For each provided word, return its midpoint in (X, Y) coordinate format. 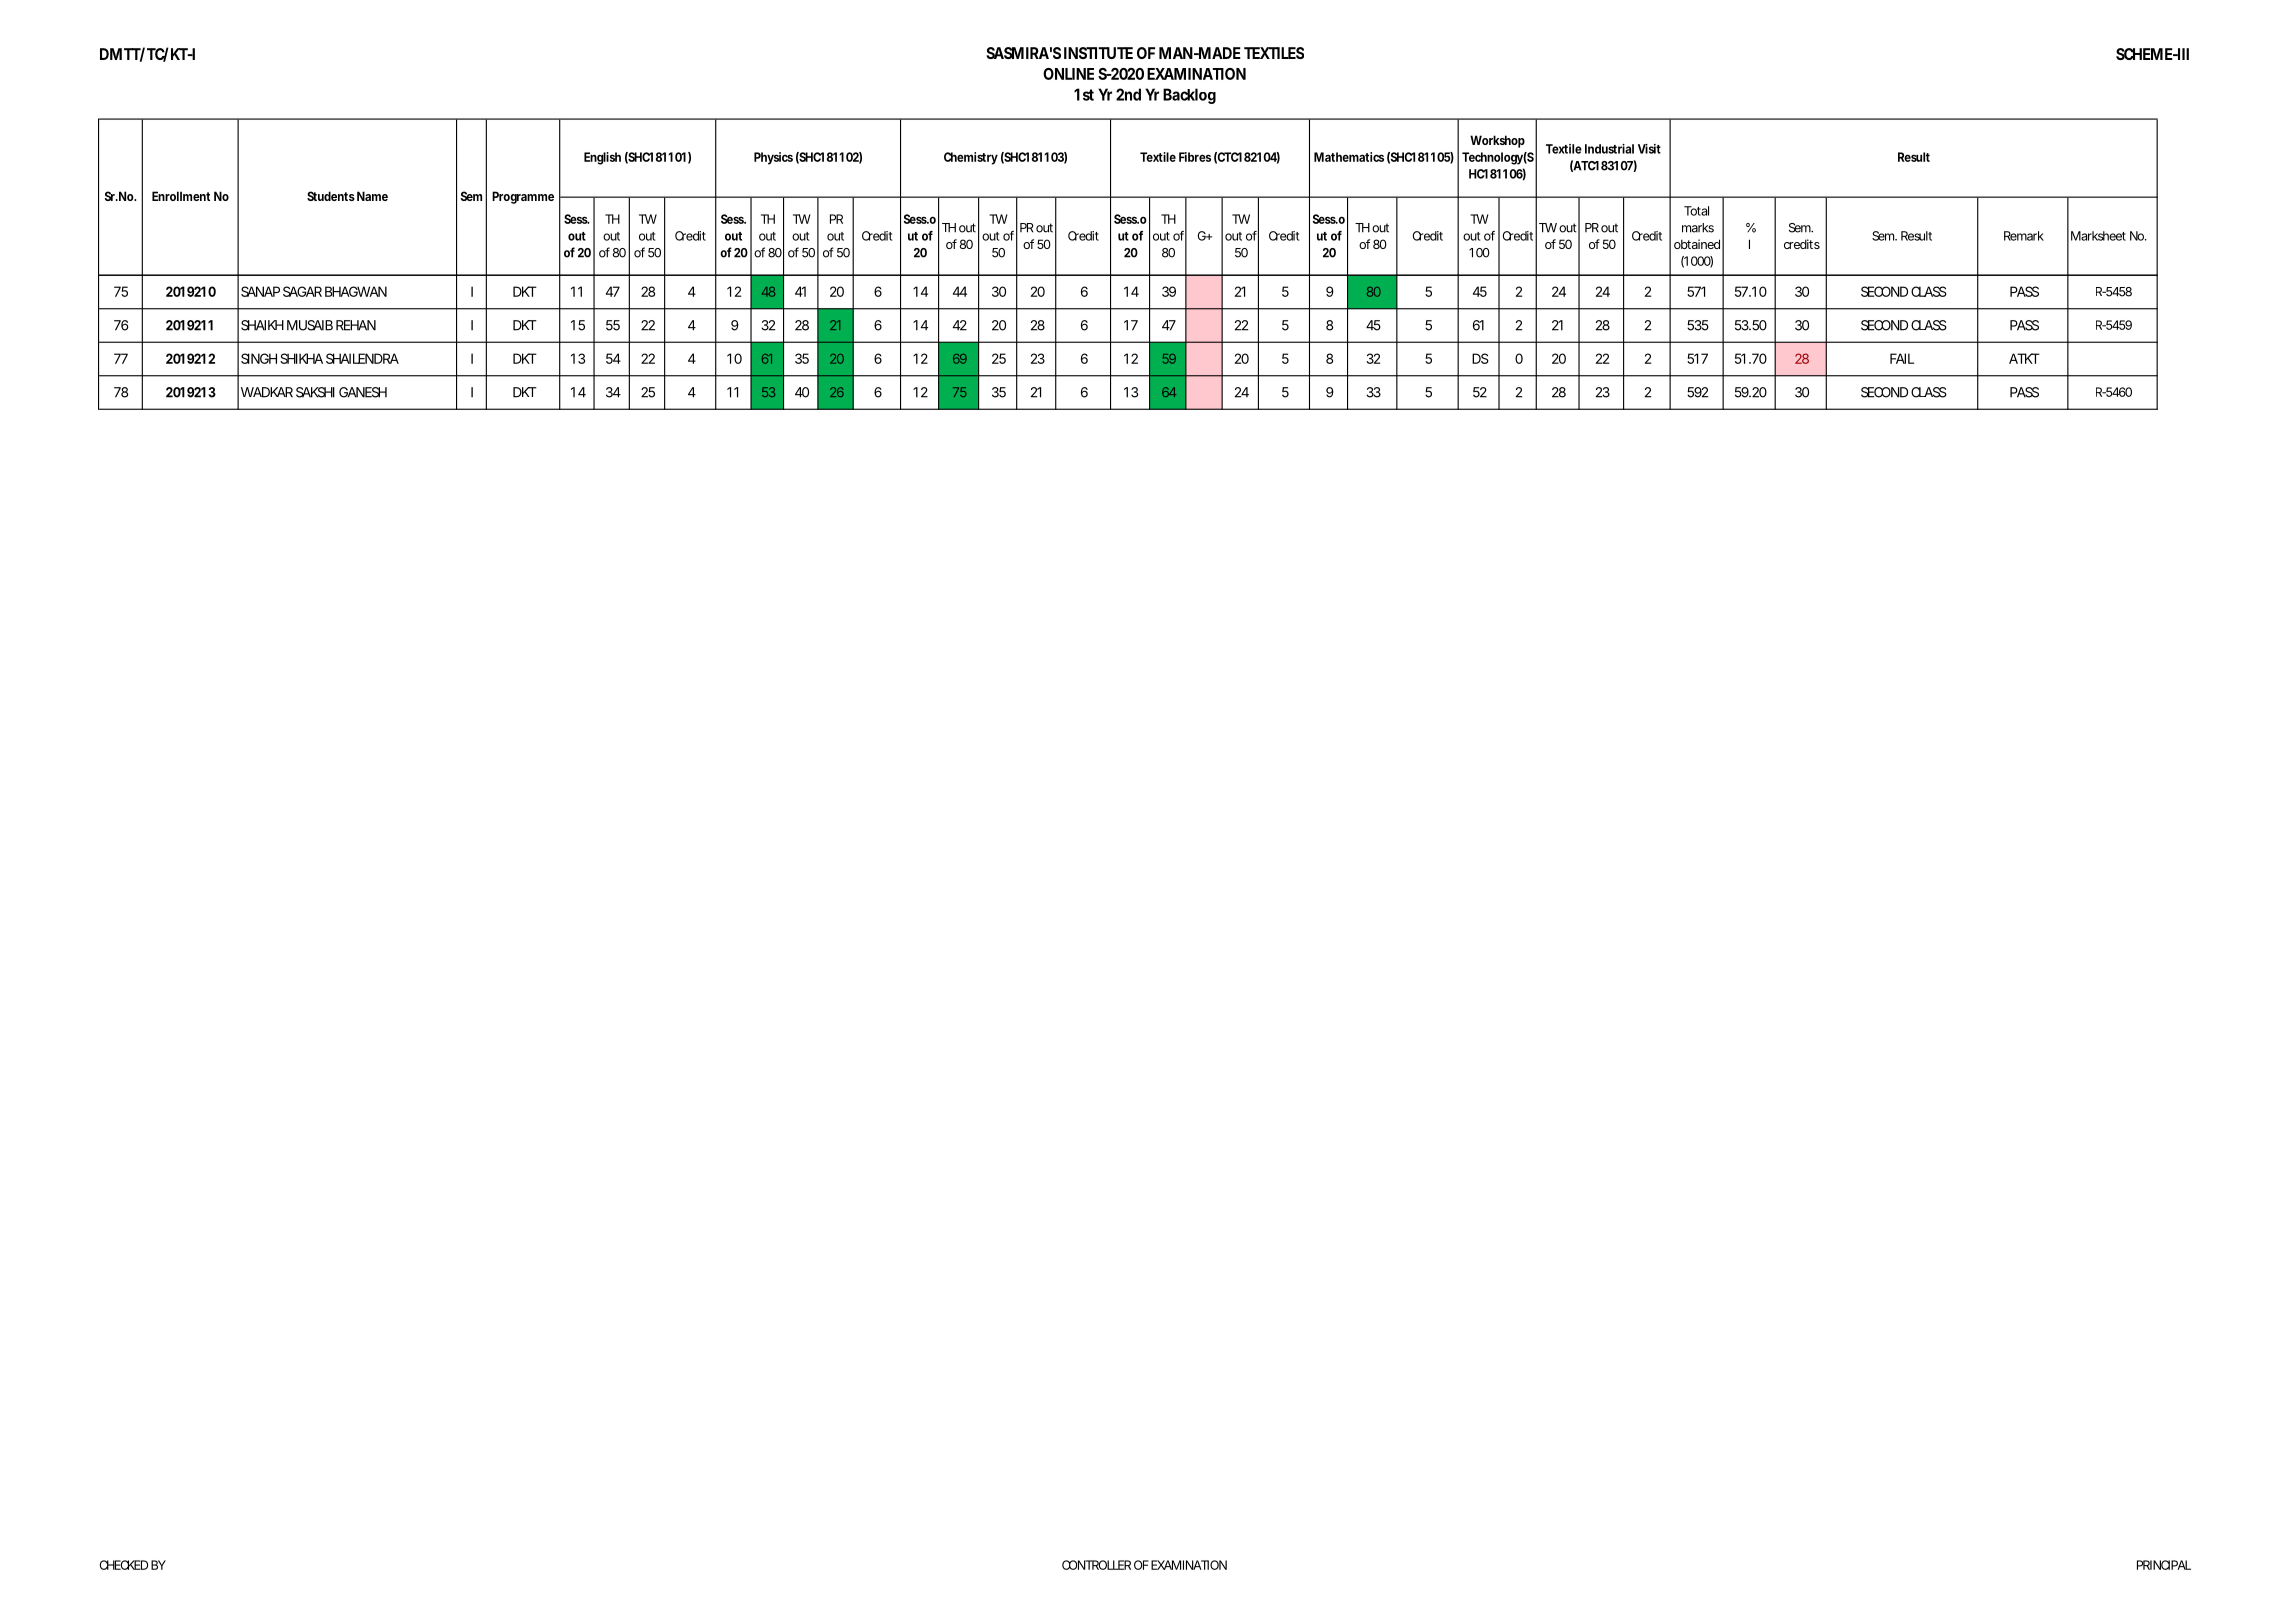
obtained (1697, 244)
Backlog (1189, 96)
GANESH (363, 392)
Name (372, 196)
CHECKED (124, 1565)
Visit (1649, 149)
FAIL (1902, 358)
